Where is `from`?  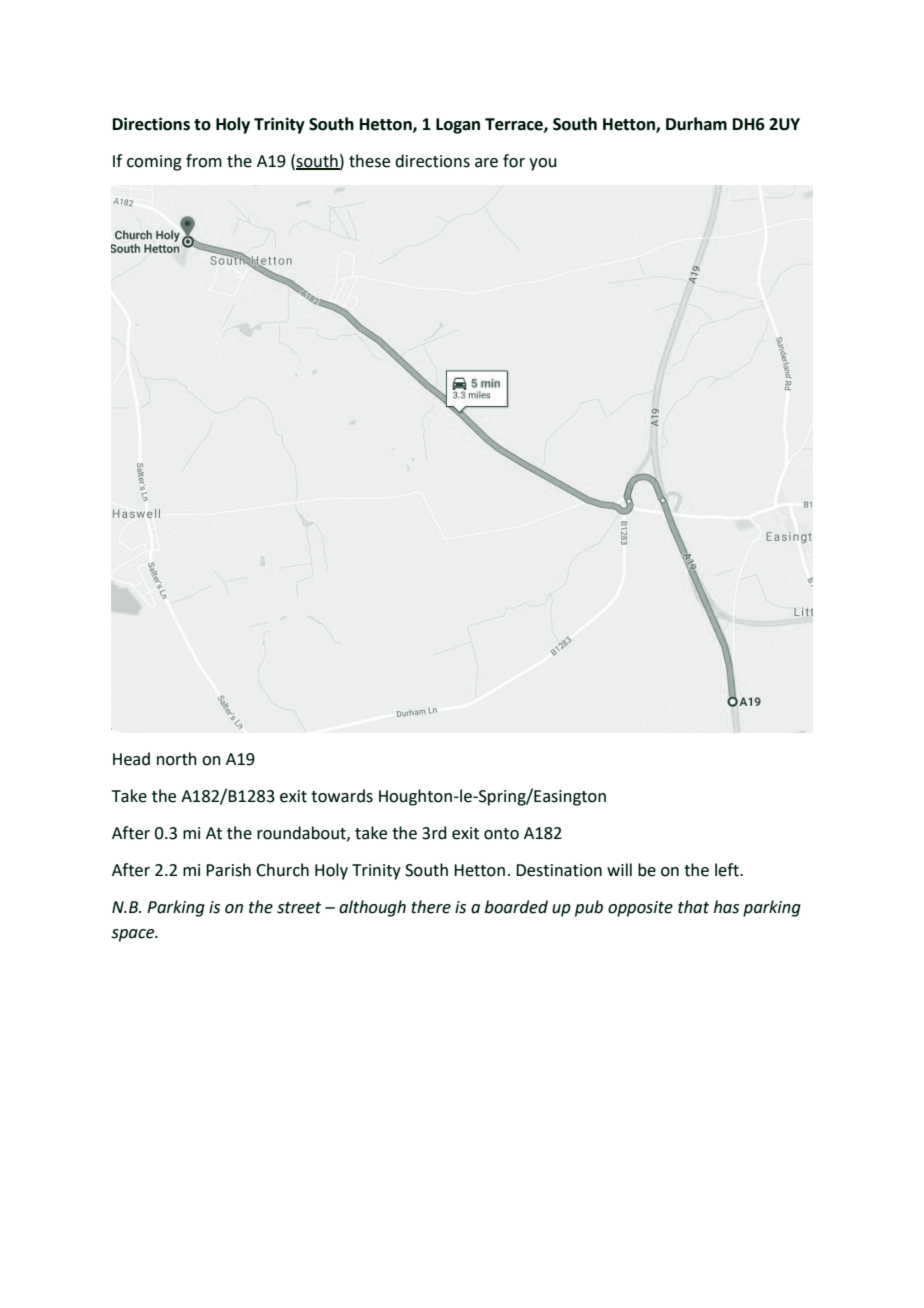 from is located at coordinates (204, 161).
